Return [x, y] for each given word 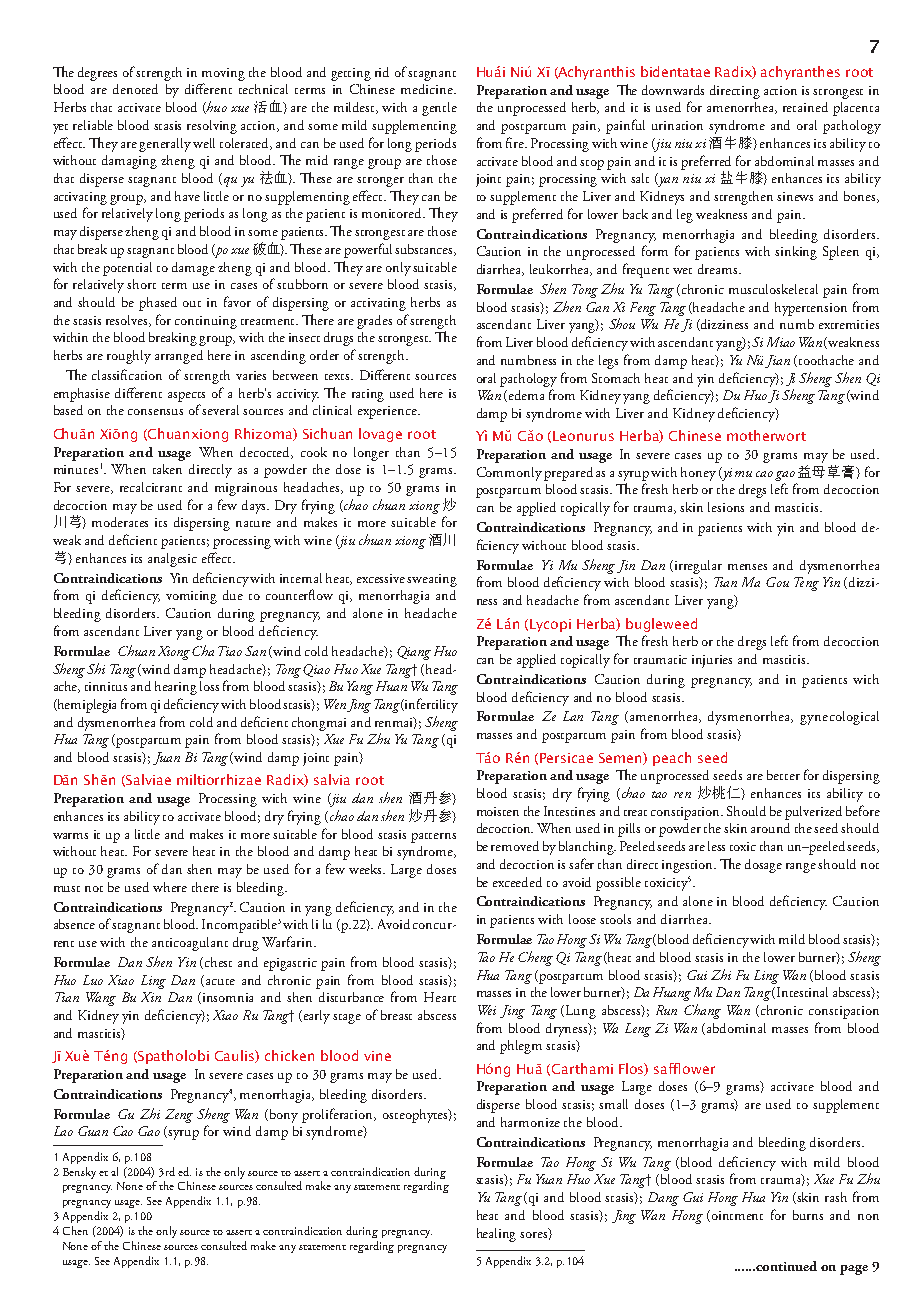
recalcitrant [151, 487]
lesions [726, 507]
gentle [439, 109]
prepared [568, 474]
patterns [433, 838]
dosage [763, 866]
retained [805, 107]
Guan [93, 1131]
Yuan [549, 1179]
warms [70, 836]
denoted [135, 89]
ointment [737, 1215]
